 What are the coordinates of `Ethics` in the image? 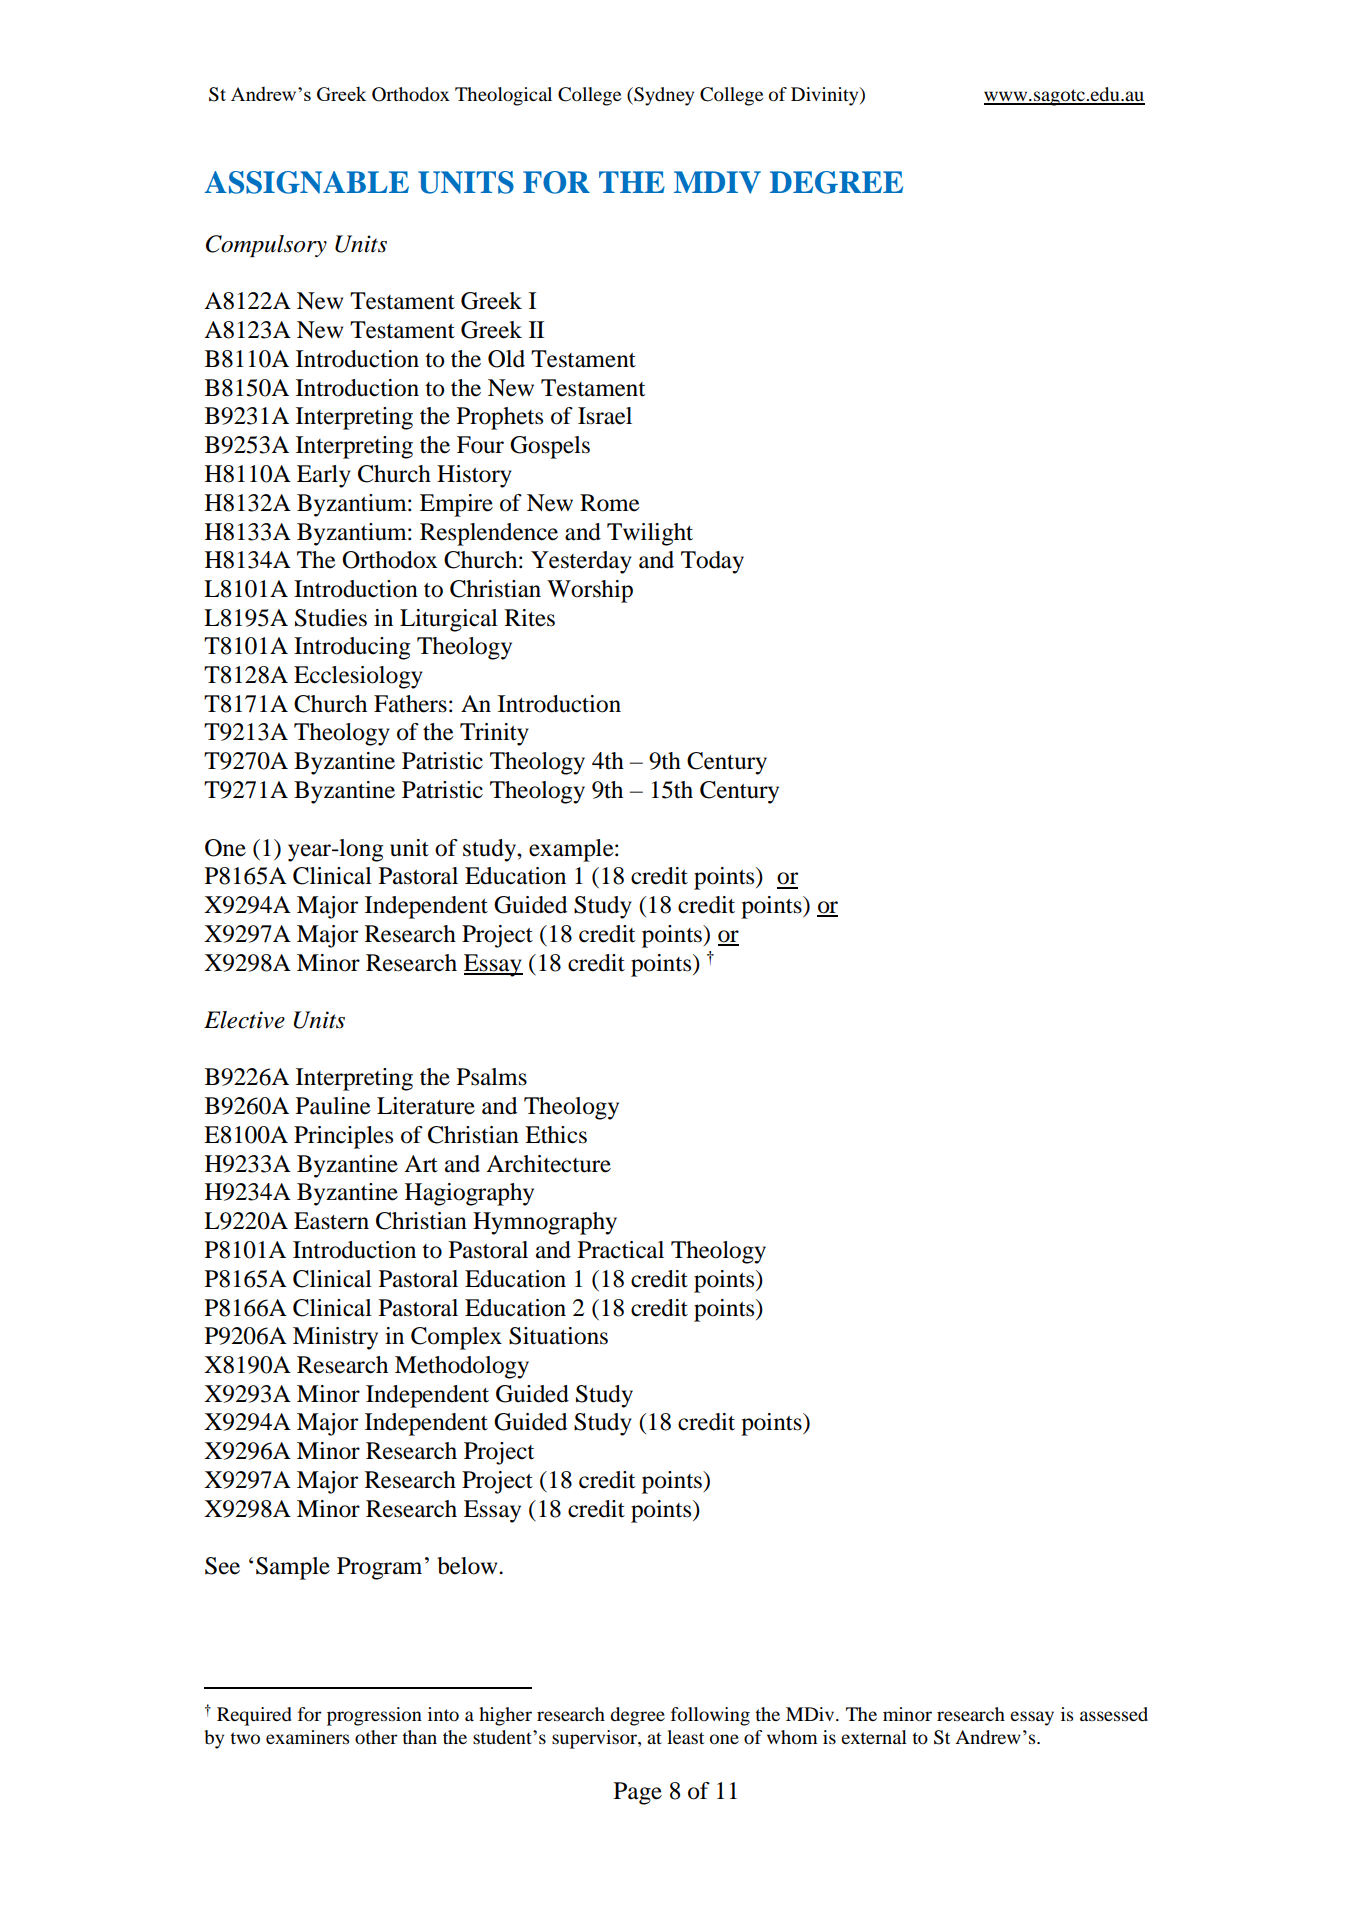 It's located at (556, 1135).
